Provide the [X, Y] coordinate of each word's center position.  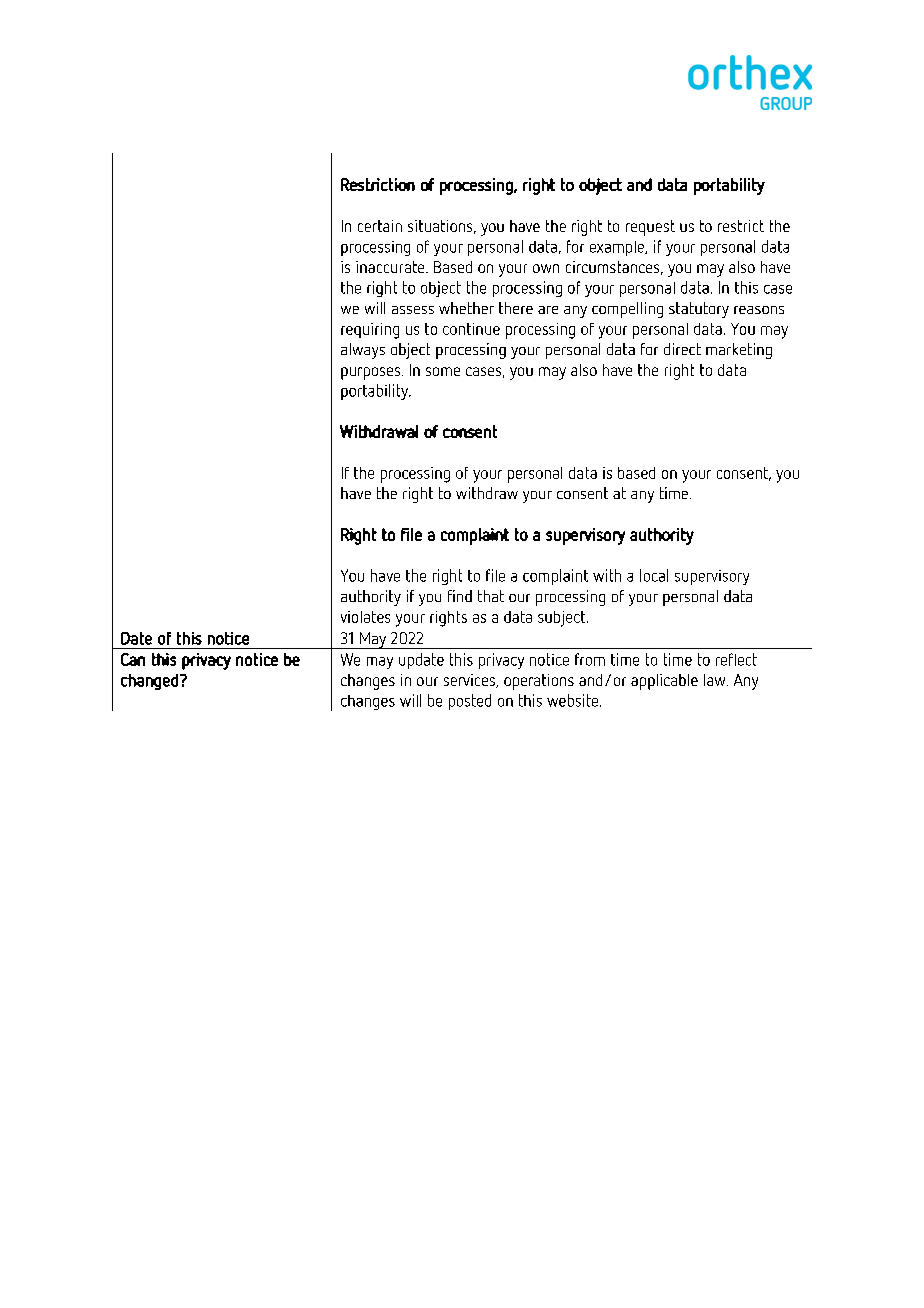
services [470, 681]
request [650, 228]
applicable [664, 682]
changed [149, 682]
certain [380, 226]
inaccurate [391, 267]
